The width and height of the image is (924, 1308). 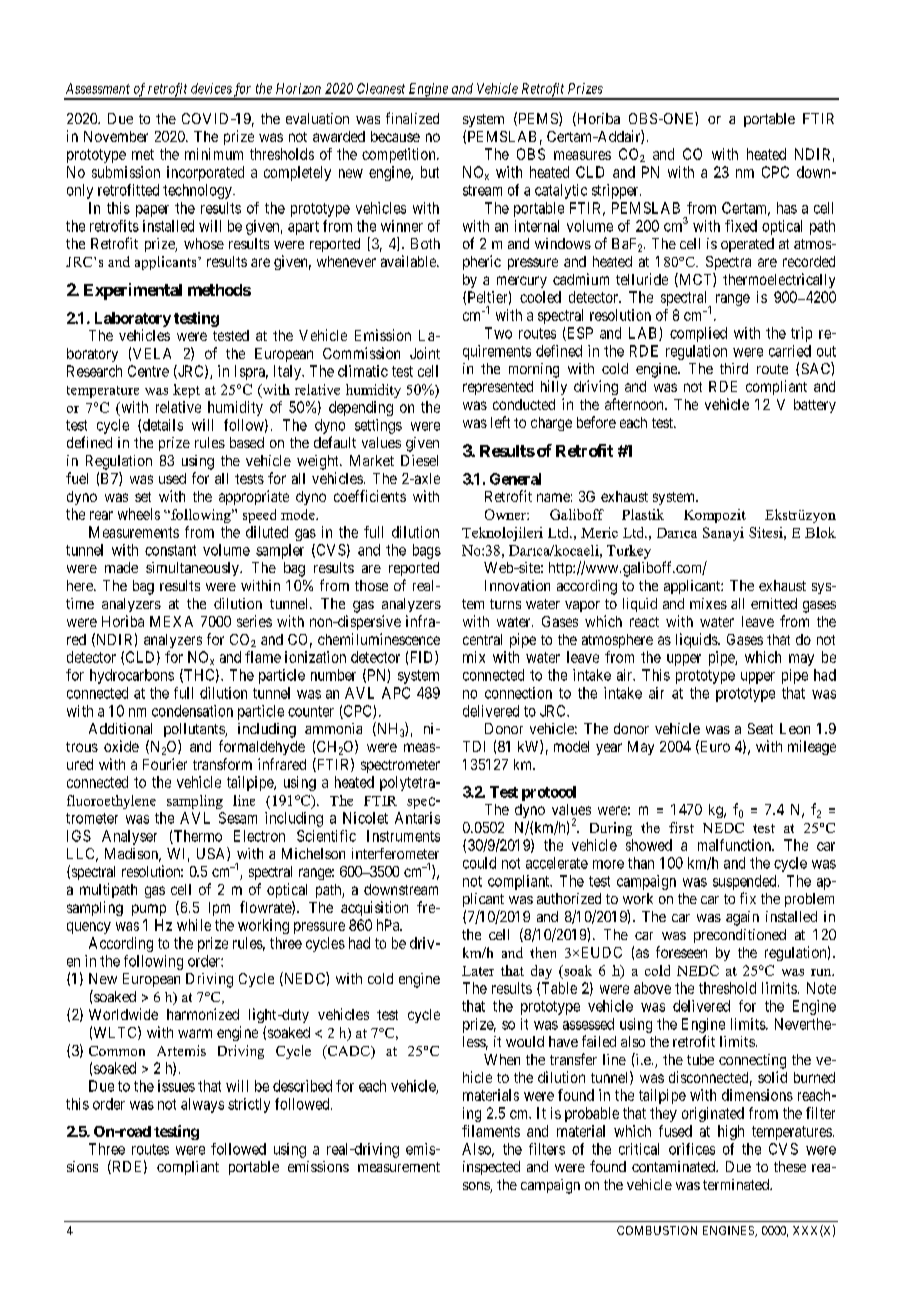 What do you see at coordinates (482, 639) in the image?
I see `central` at bounding box center [482, 639].
